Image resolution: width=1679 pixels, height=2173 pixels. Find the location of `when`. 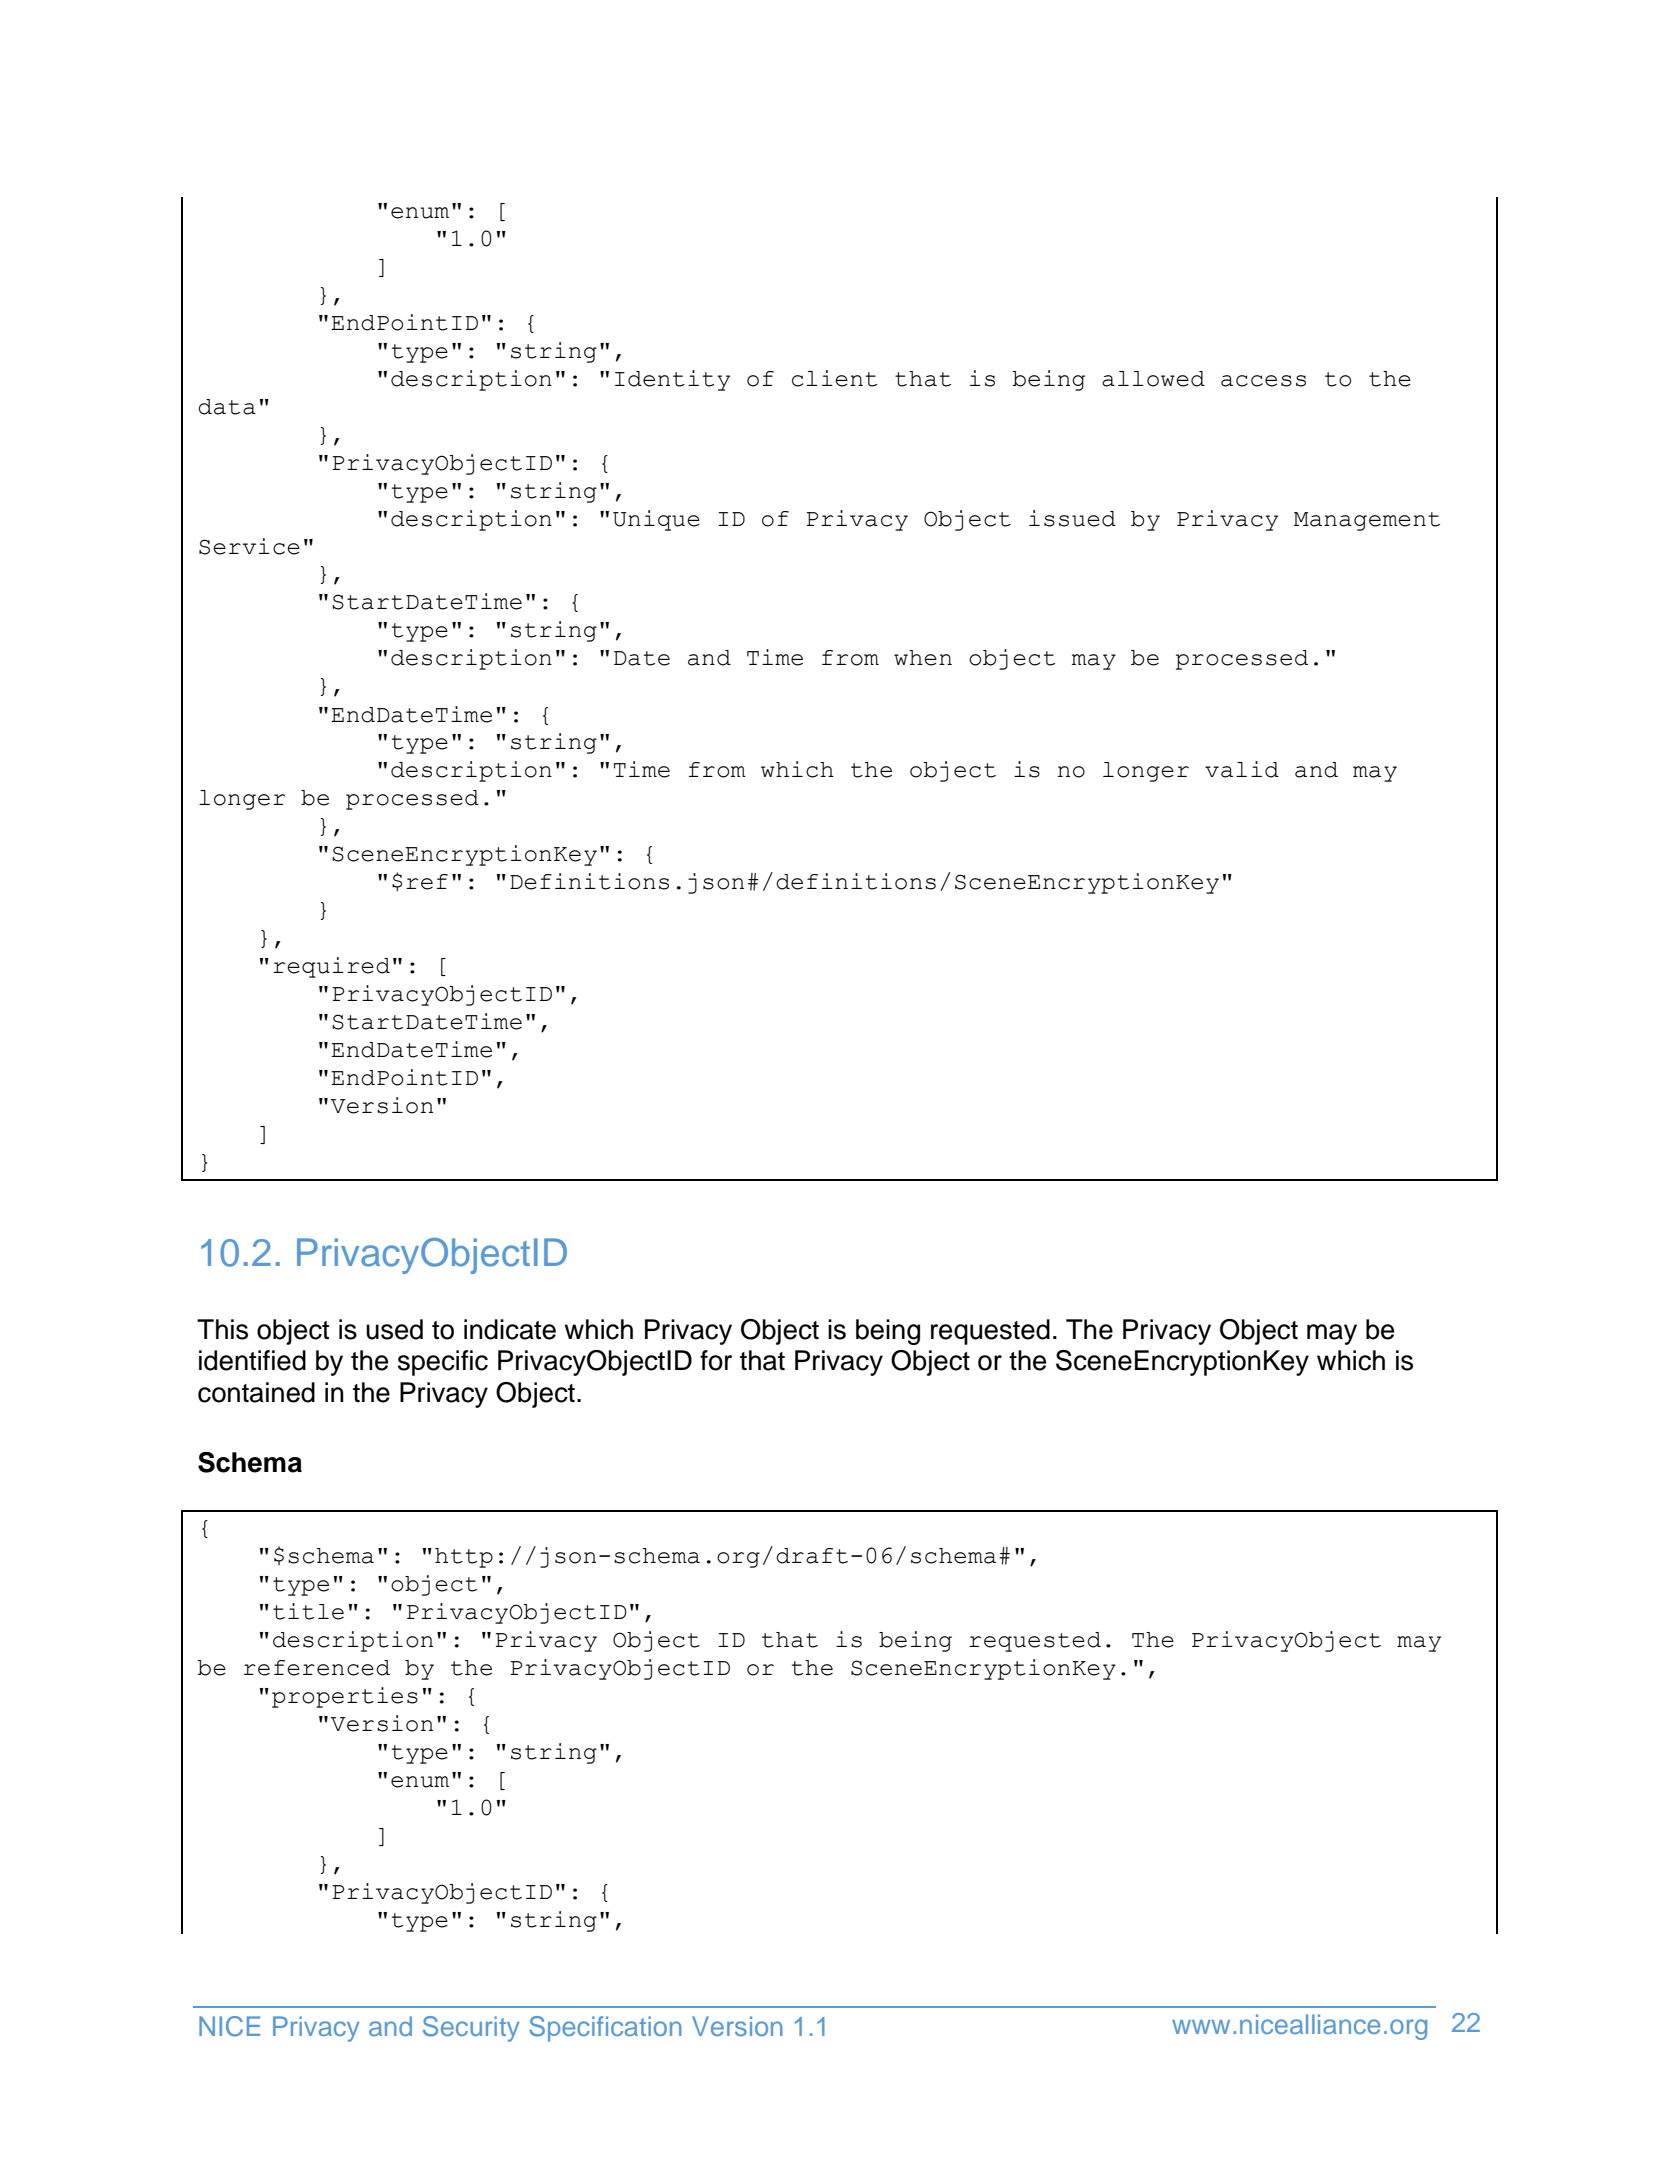

when is located at coordinates (923, 658).
